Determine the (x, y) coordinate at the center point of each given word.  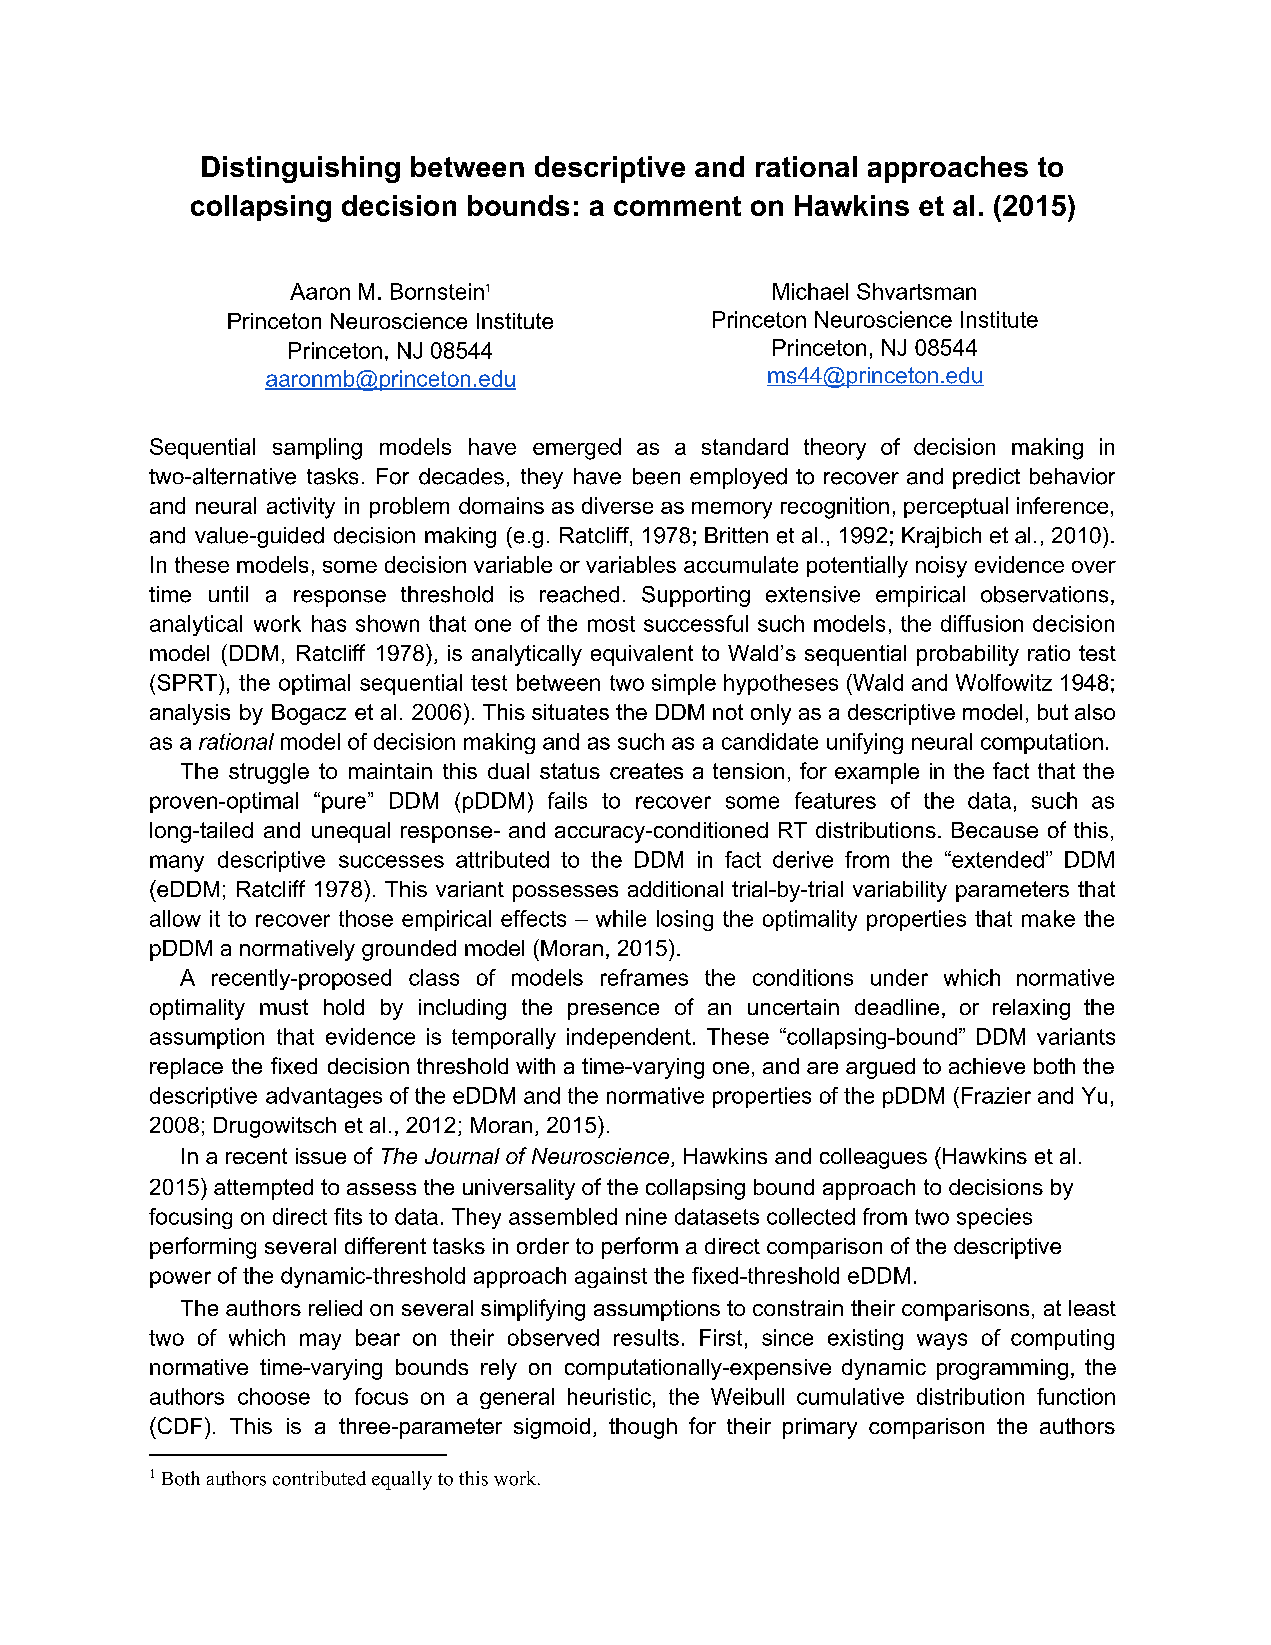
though (643, 1428)
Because (995, 830)
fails (567, 800)
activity (301, 508)
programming (1002, 1369)
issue (321, 1156)
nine (646, 1216)
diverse (617, 505)
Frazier (996, 1095)
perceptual (956, 507)
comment (677, 206)
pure (344, 804)
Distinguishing (301, 169)
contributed (319, 1478)
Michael (810, 291)
